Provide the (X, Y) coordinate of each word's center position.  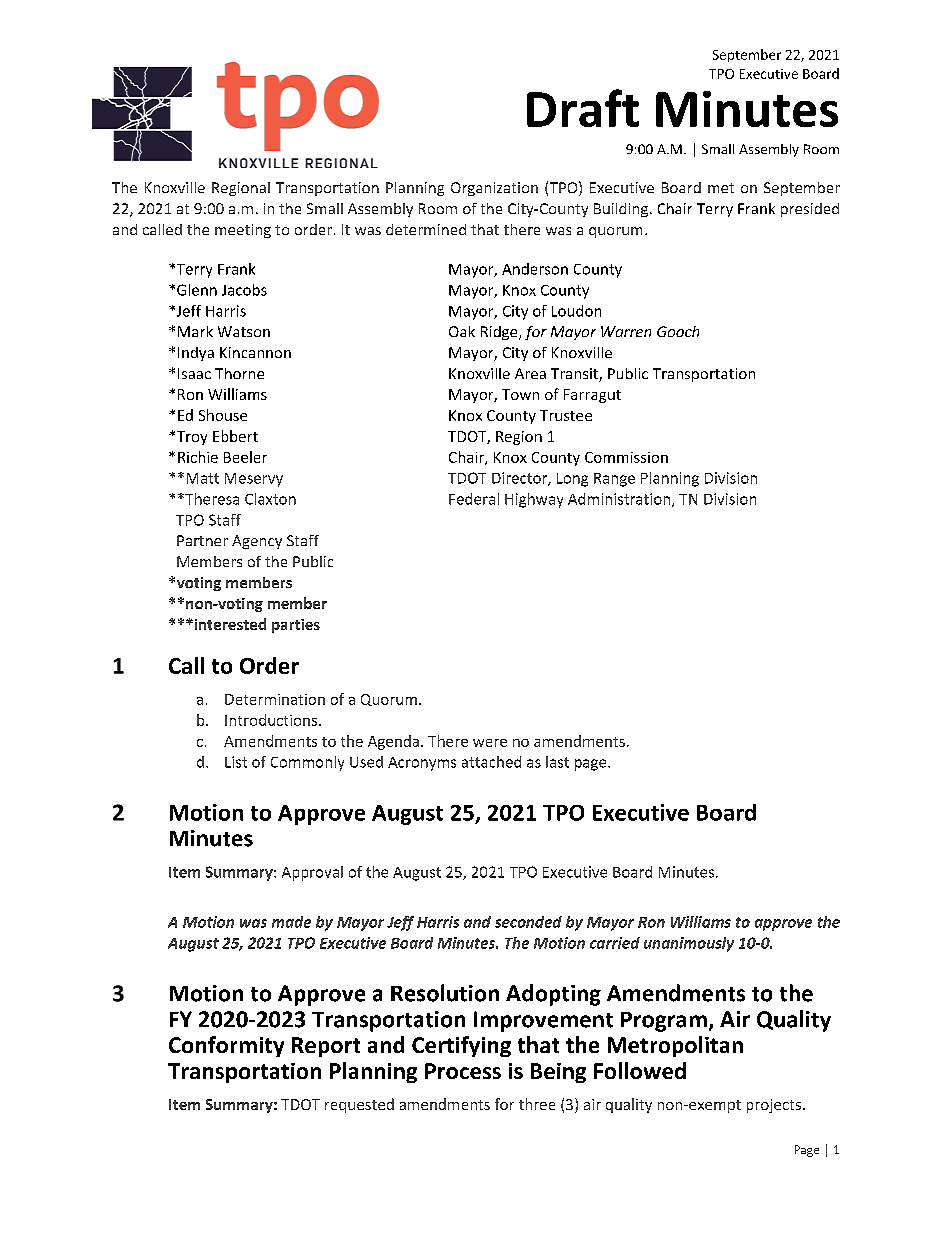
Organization (494, 189)
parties (296, 626)
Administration (620, 500)
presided (810, 210)
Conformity (226, 1046)
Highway (534, 500)
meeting (243, 231)
